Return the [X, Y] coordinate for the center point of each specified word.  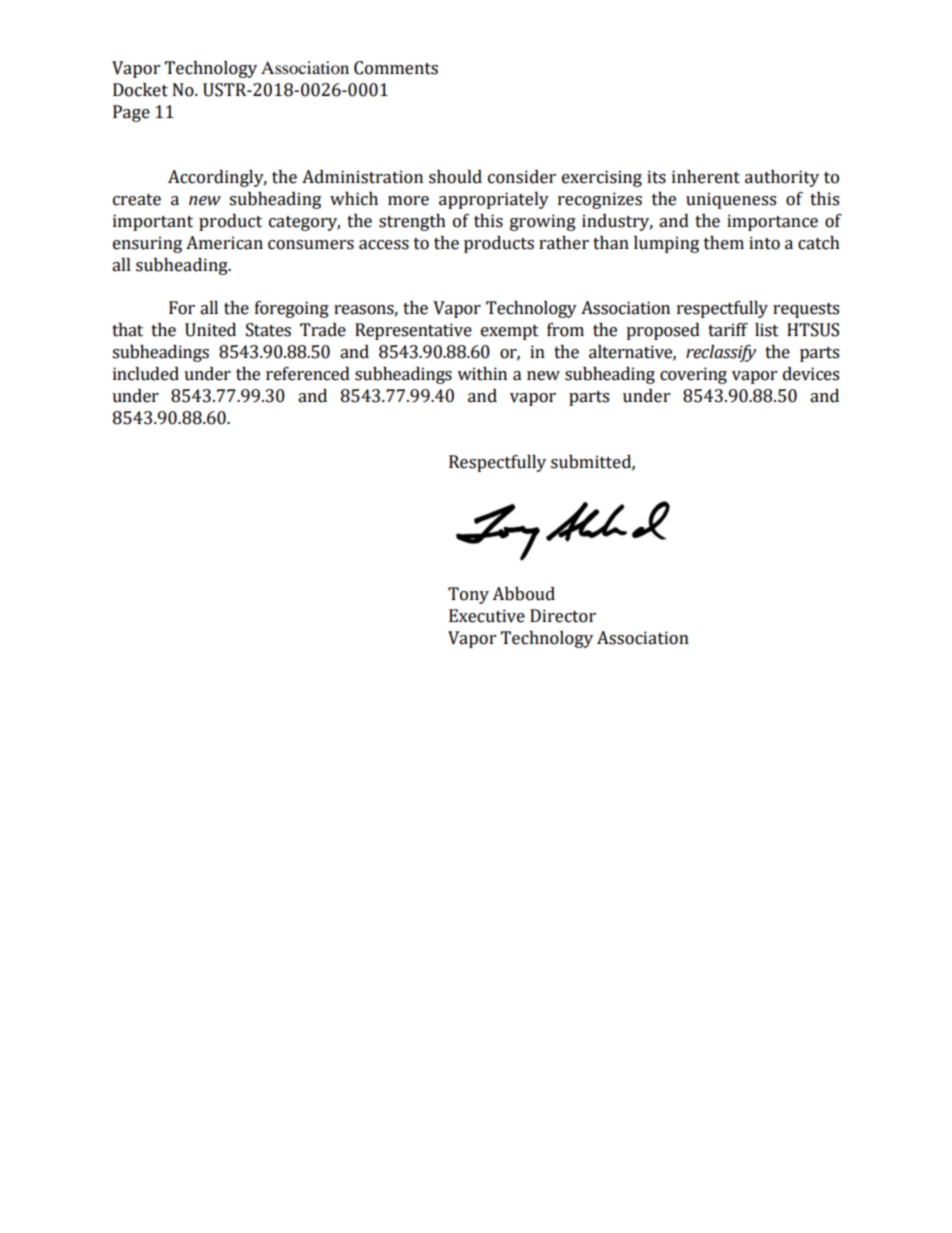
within [482, 374]
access [384, 245]
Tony [468, 595]
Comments [396, 68]
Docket [140, 90]
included [146, 374]
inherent [706, 177]
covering [693, 375]
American [224, 243]
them [724, 243]
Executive [487, 616]
